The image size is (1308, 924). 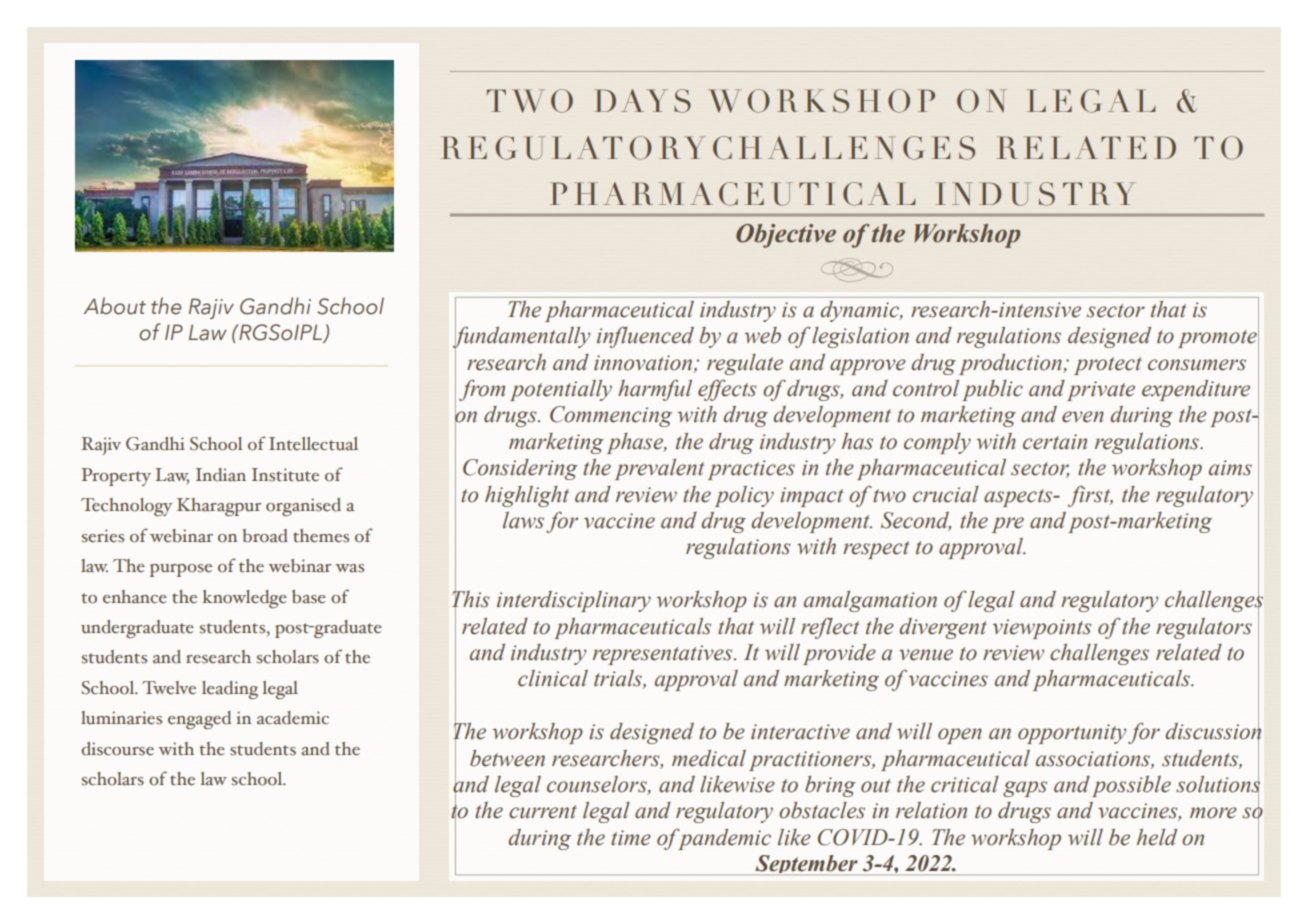 What do you see at coordinates (786, 236) in the page?
I see `Objective` at bounding box center [786, 236].
